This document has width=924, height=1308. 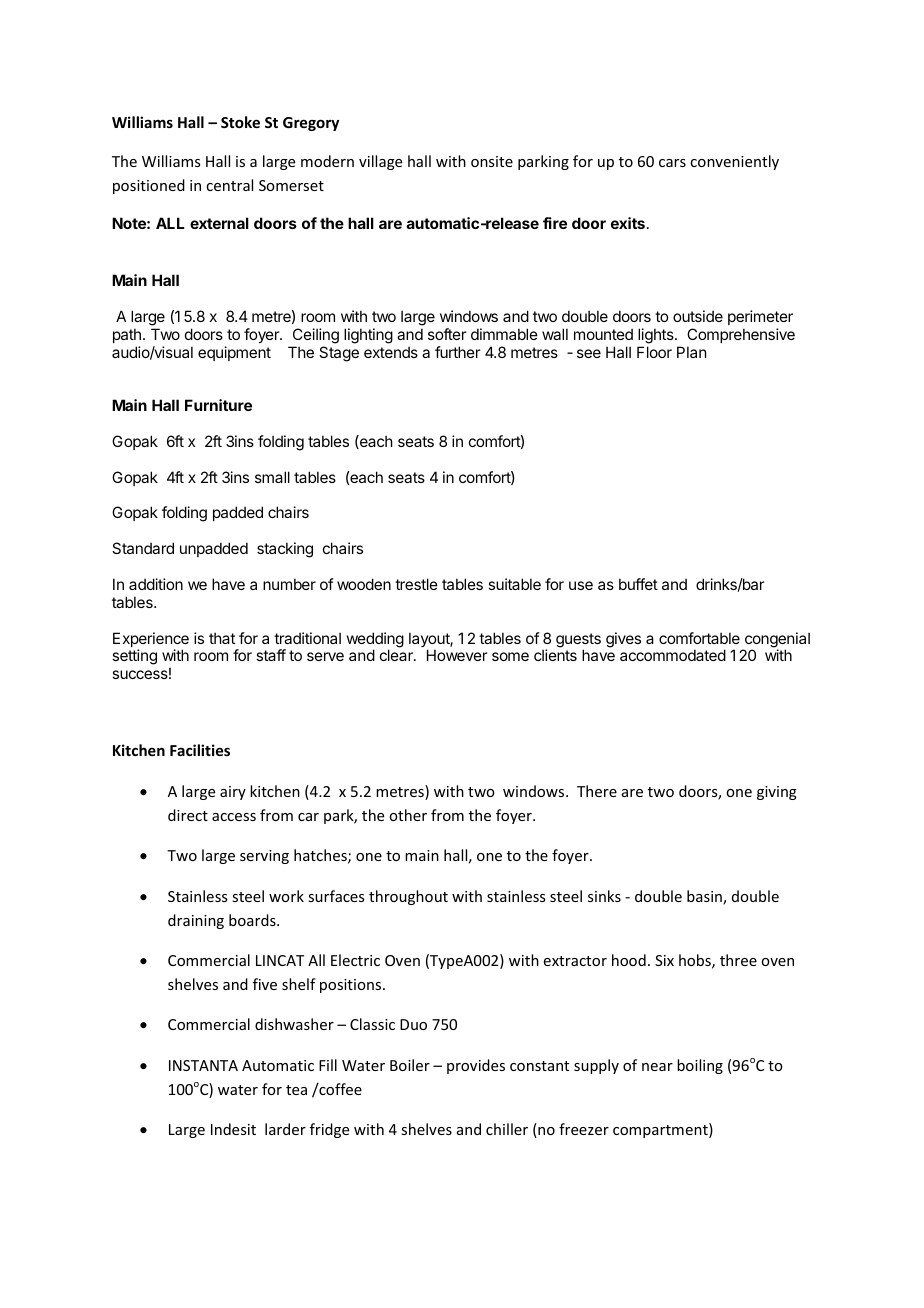 I want to click on accommodated, so click(x=673, y=655).
